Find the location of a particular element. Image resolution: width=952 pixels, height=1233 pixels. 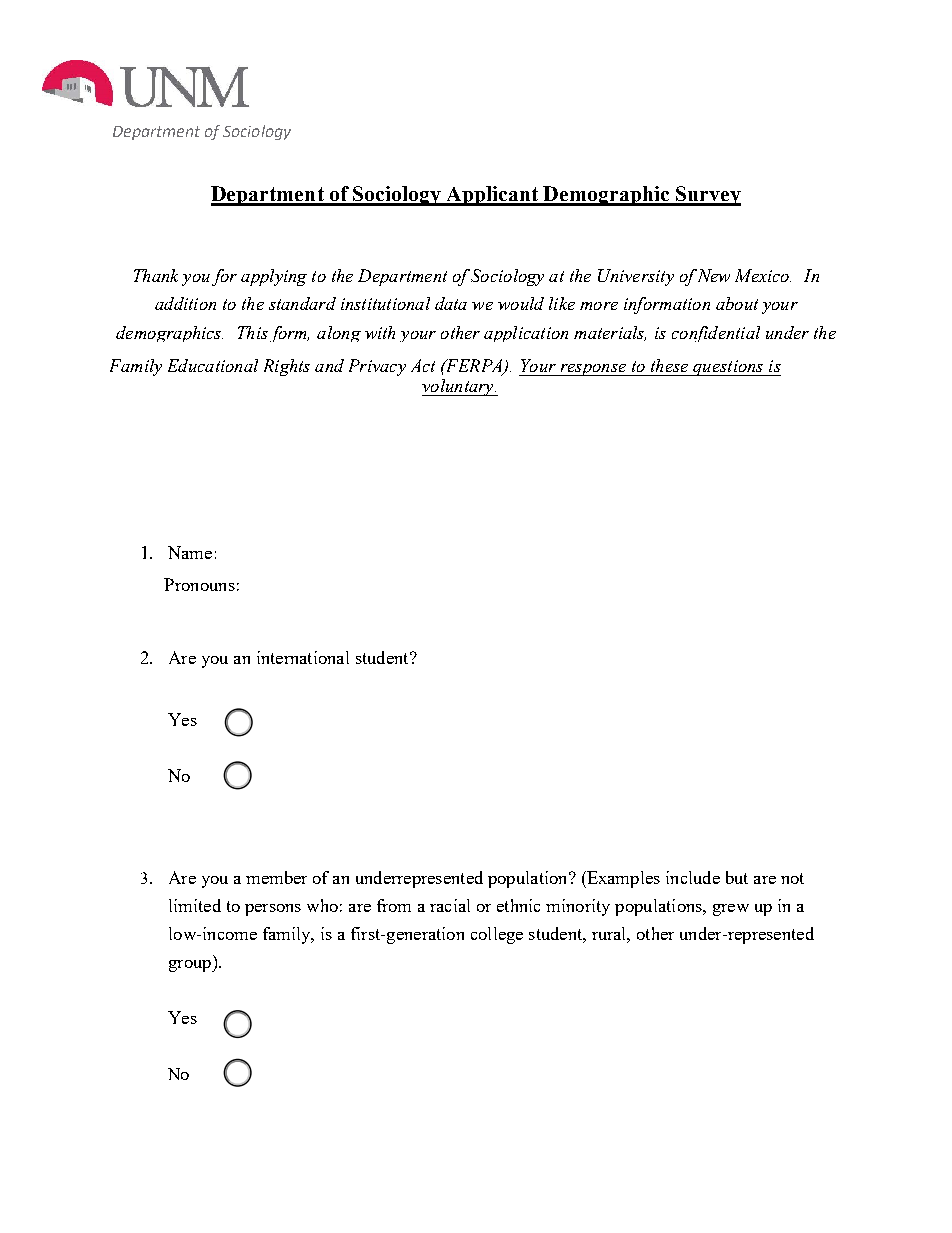

international is located at coordinates (303, 657).
